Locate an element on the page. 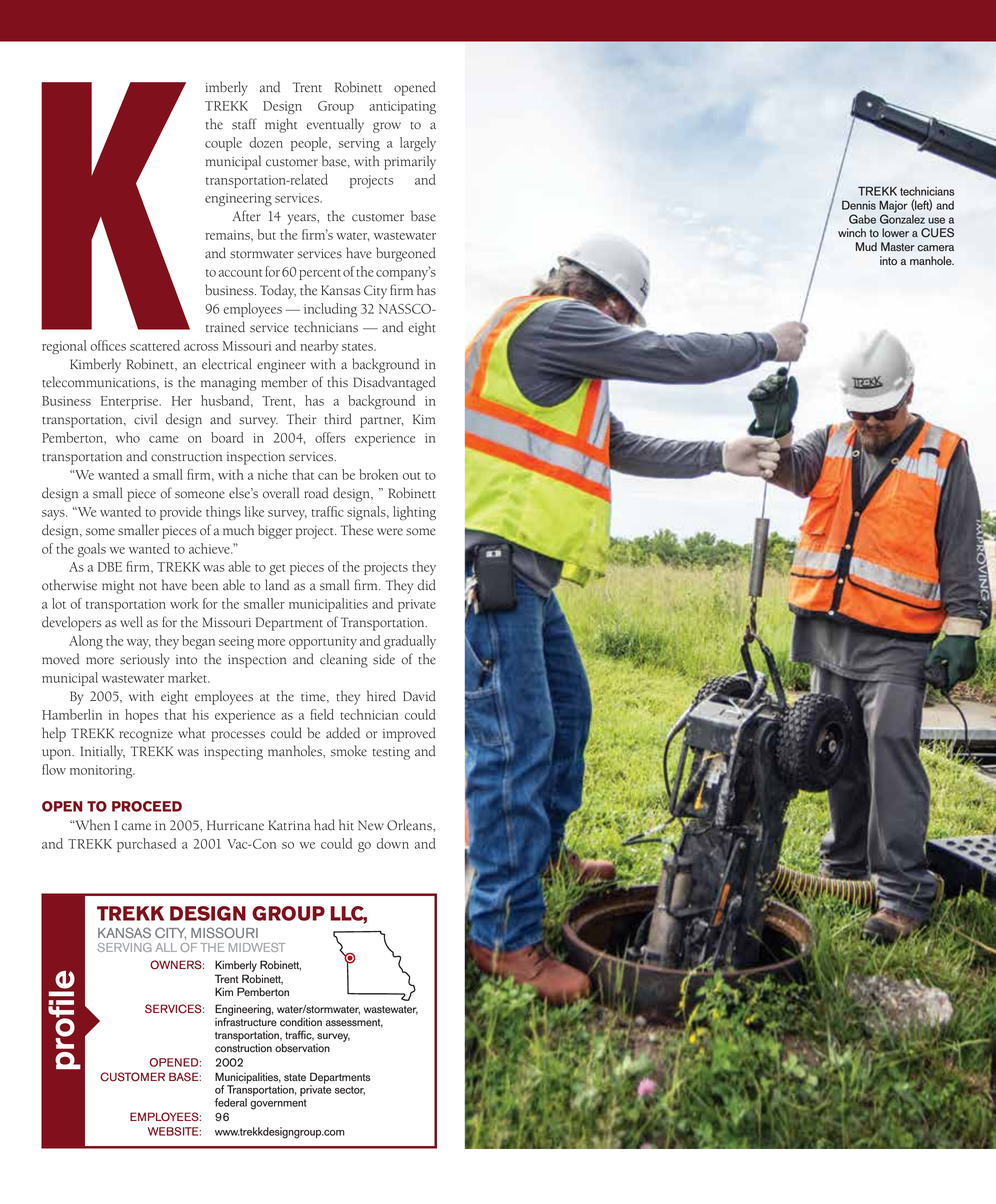 This image has width=996, height=1204. couple is located at coordinates (223, 144).
